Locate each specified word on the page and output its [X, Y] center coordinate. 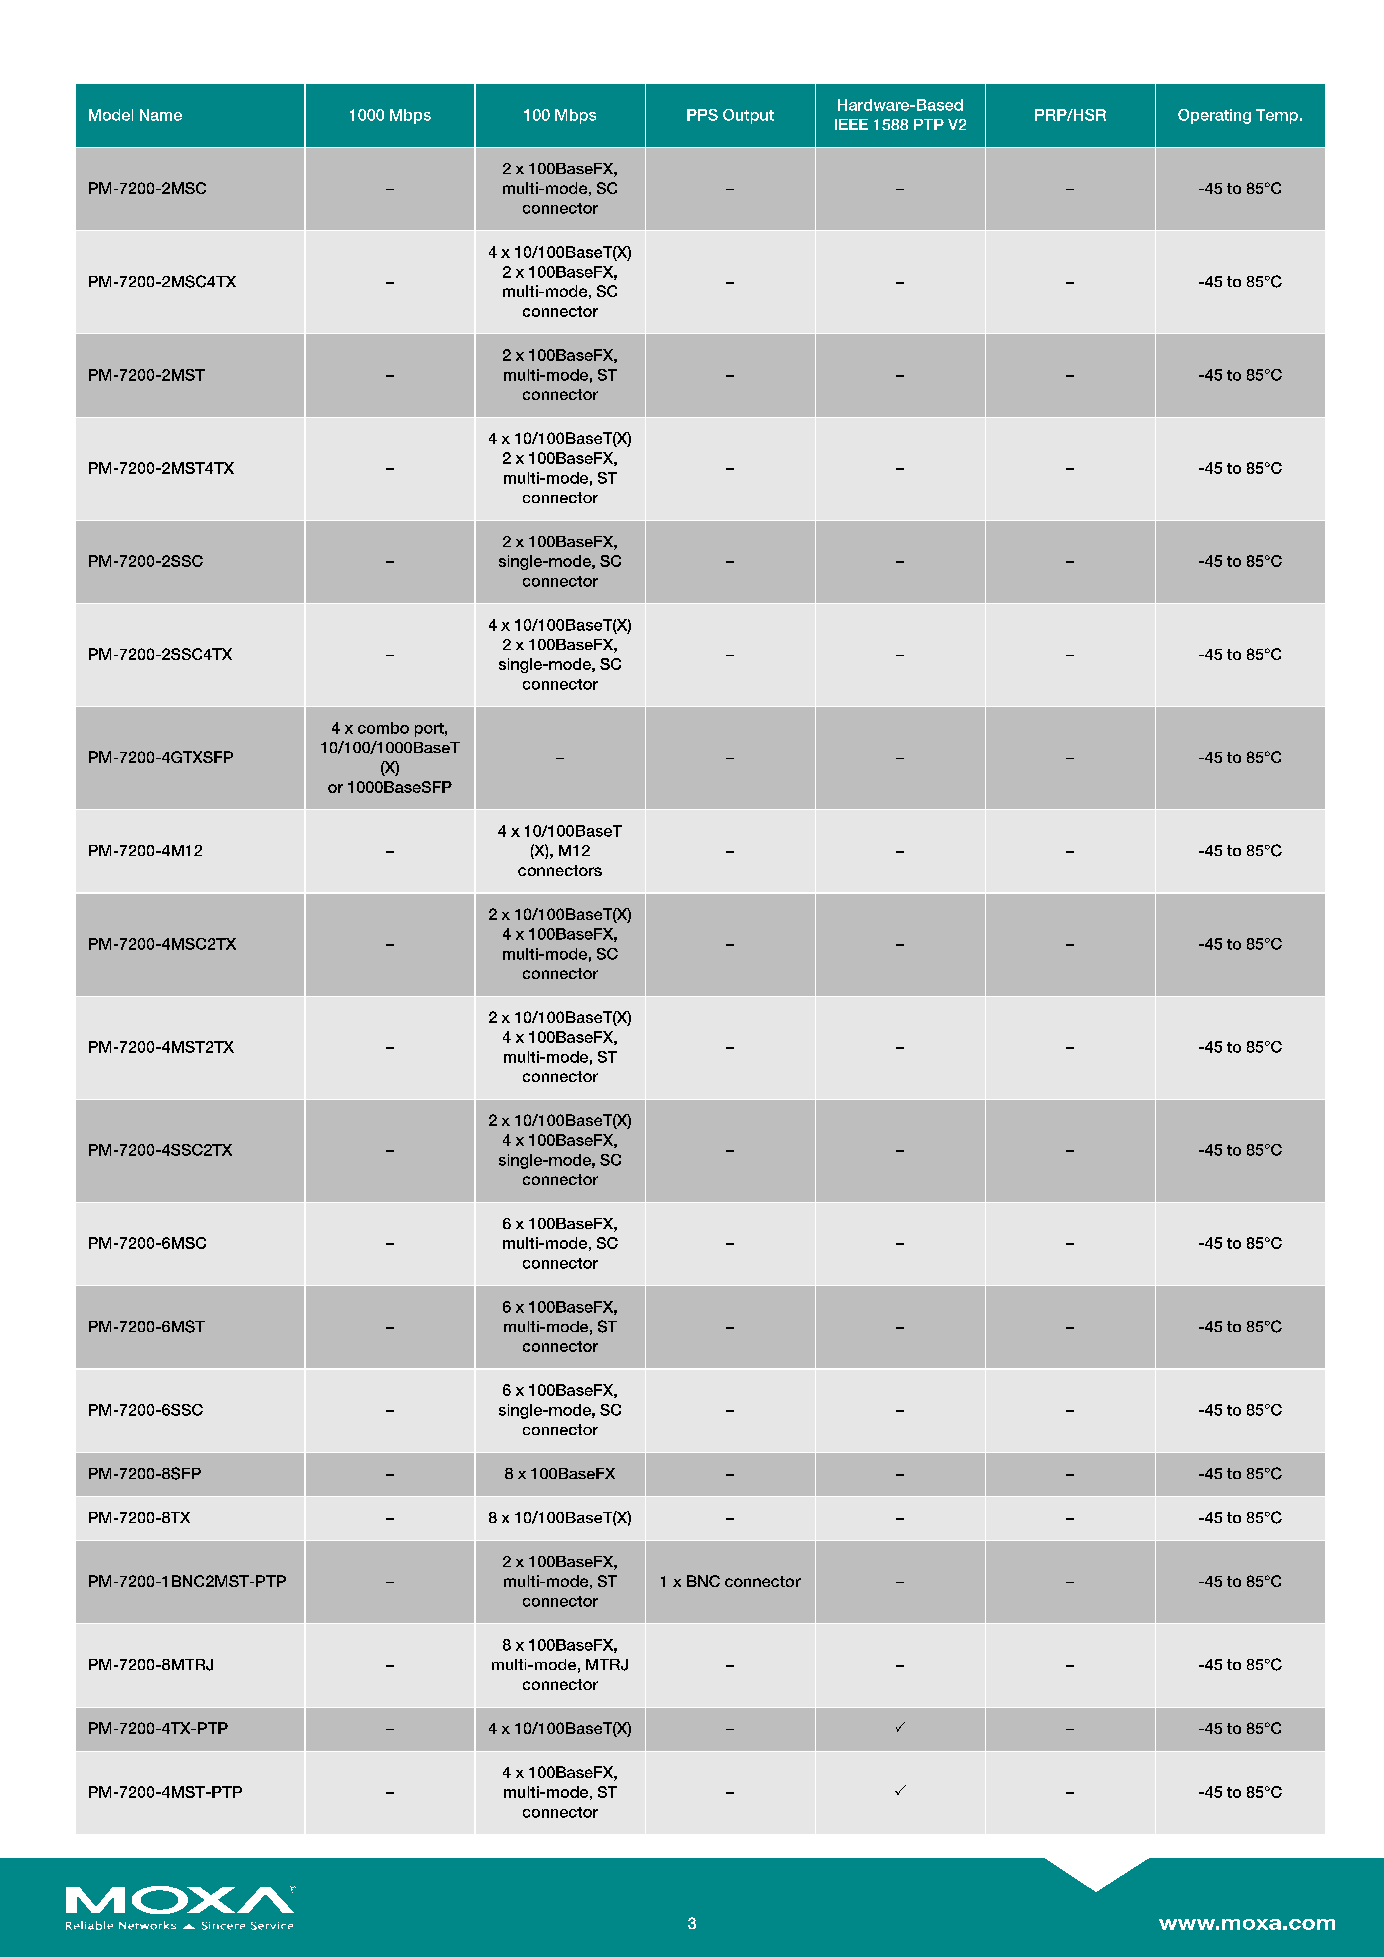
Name [161, 115]
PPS [702, 115]
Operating [1214, 116]
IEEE [851, 124]
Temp [1277, 116]
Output [748, 116]
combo [383, 728]
